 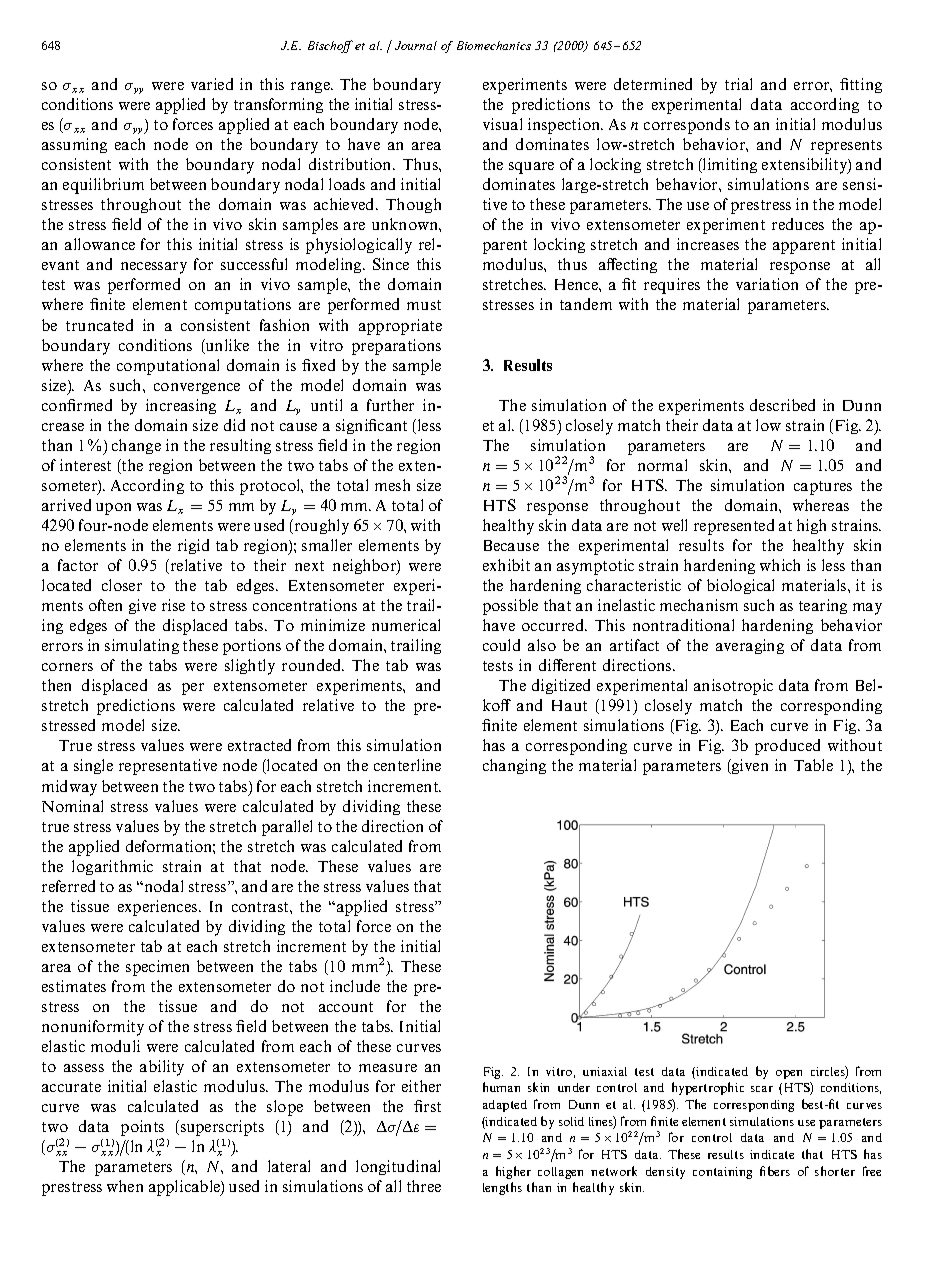 I want to click on points, so click(x=142, y=1129).
